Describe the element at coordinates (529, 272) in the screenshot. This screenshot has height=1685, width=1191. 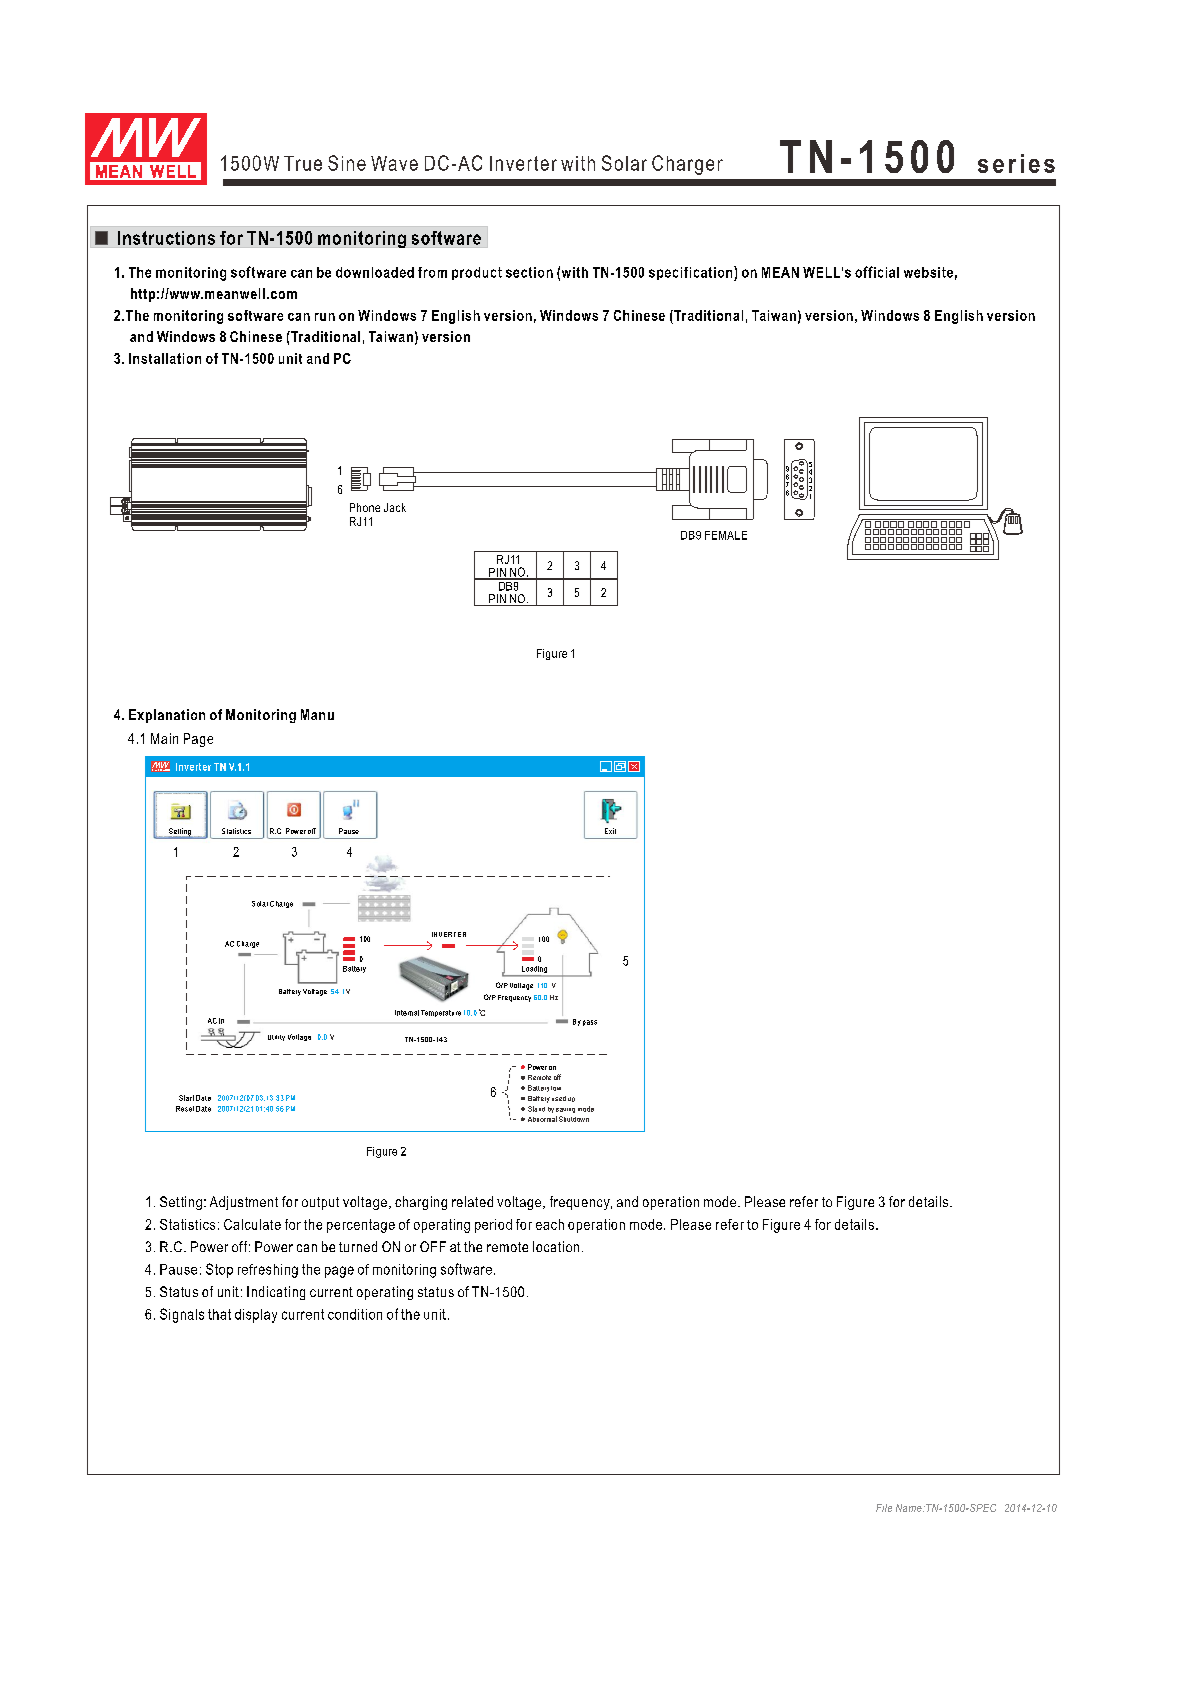
I see `section` at that location.
